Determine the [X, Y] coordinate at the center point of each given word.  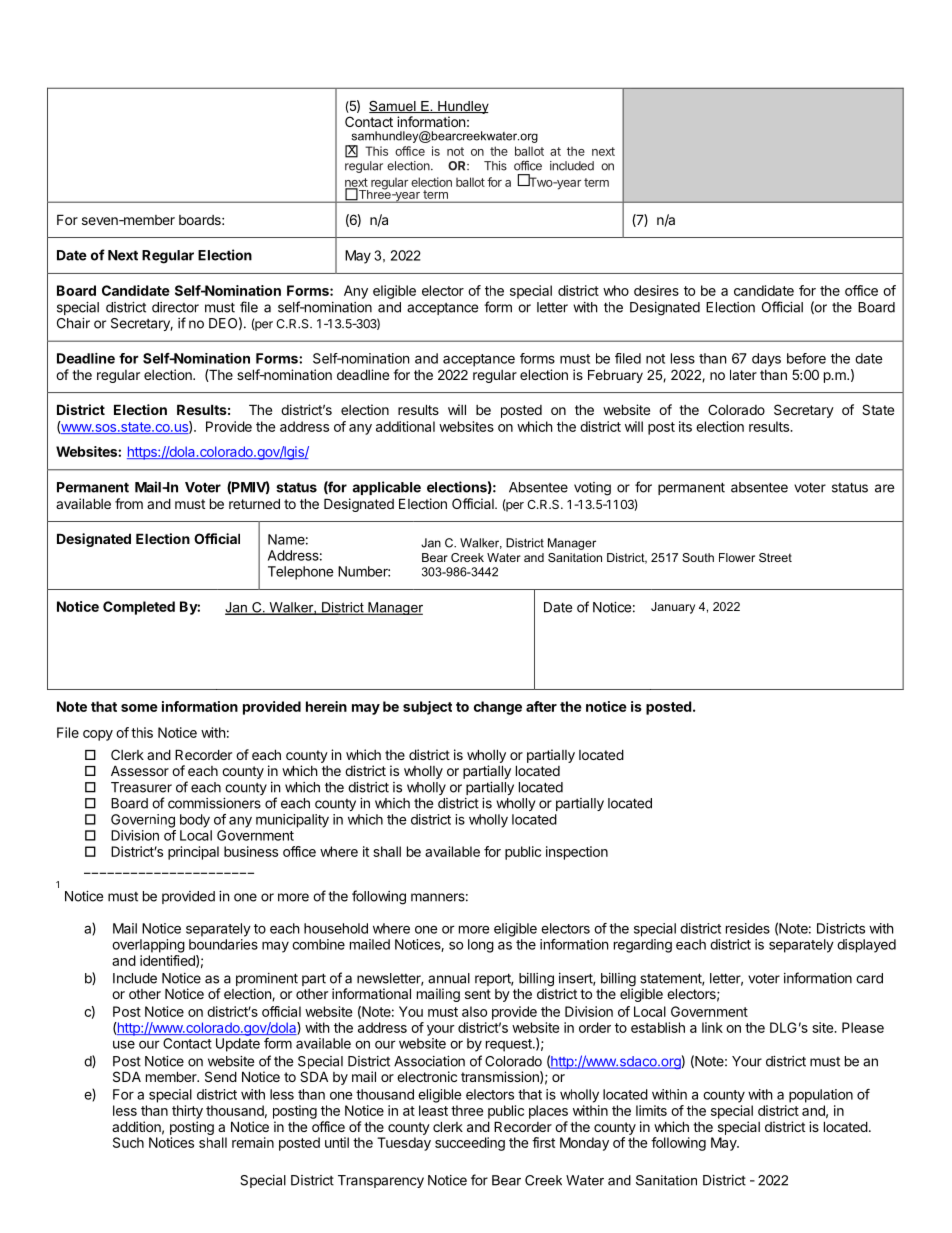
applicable [386, 488]
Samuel [393, 107]
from [129, 503]
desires [656, 290]
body [195, 821]
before [806, 358]
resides [748, 928]
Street [775, 557]
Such [128, 1142]
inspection [577, 853]
